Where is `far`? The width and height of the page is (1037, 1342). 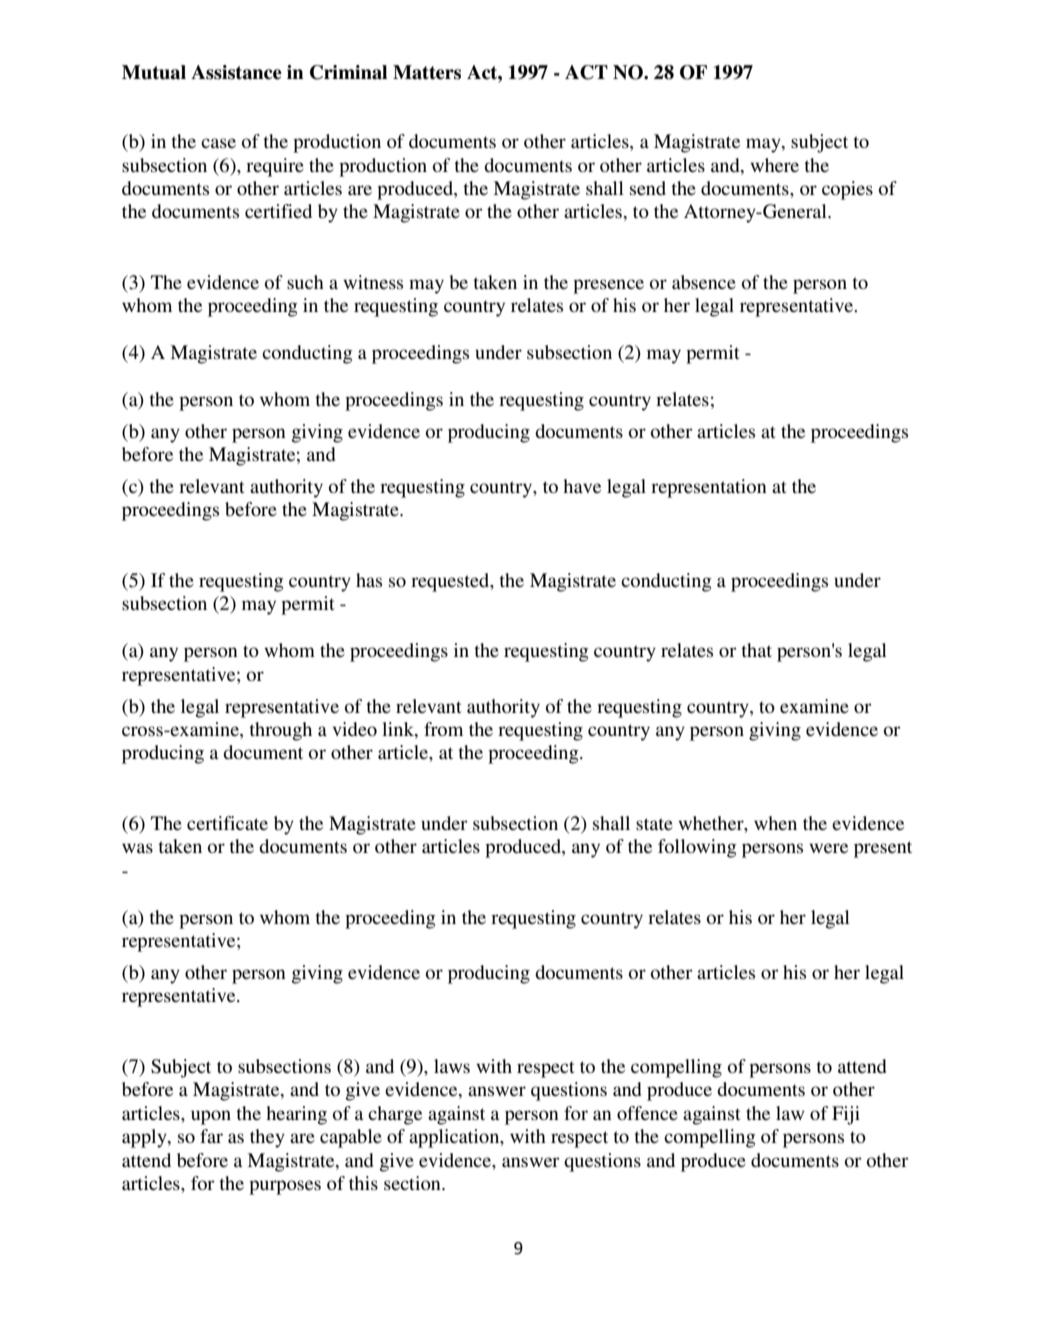
far is located at coordinates (211, 1136).
